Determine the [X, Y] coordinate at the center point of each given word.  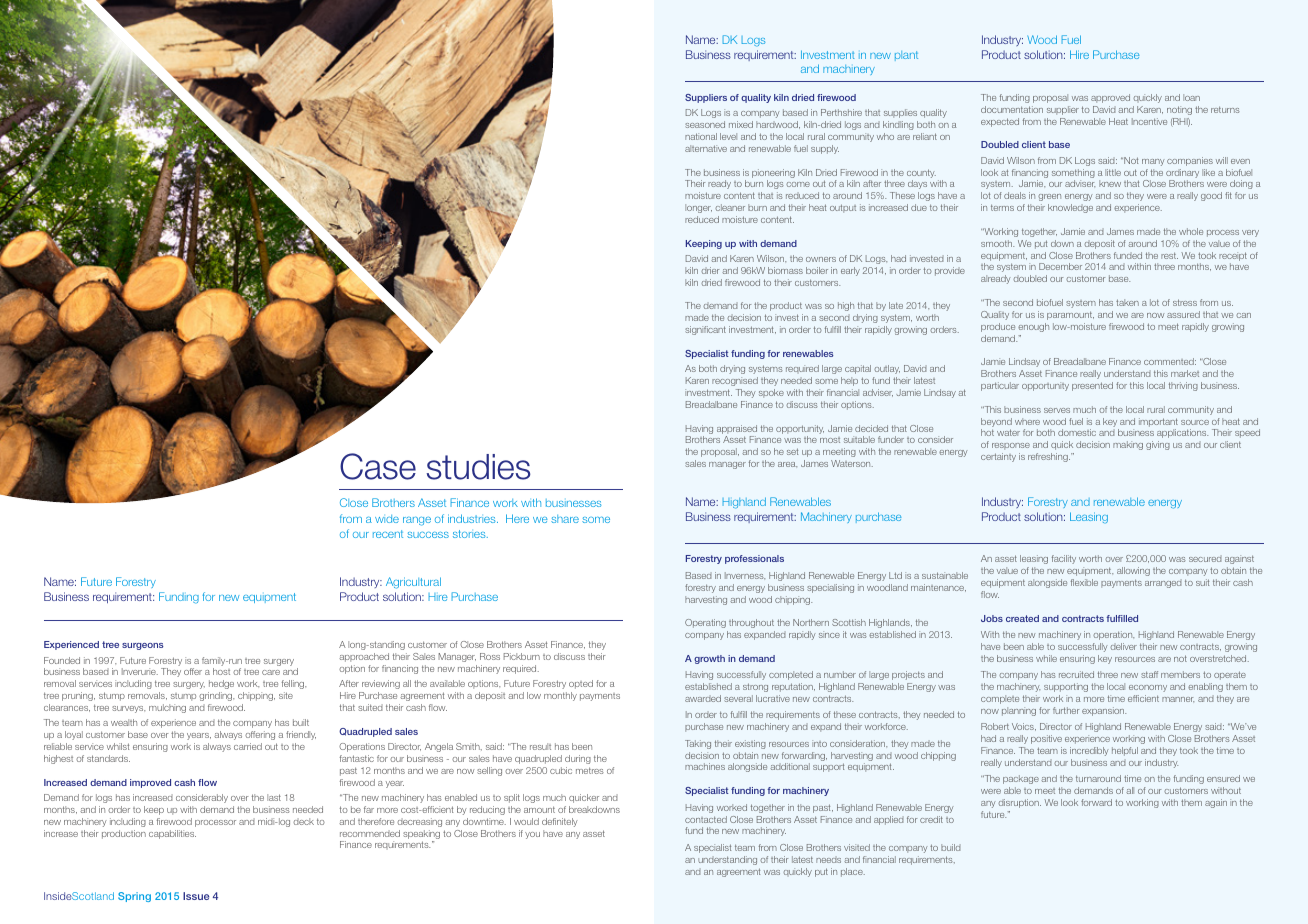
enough [1033, 327]
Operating [705, 623]
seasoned [705, 124]
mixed [741, 124]
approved [1110, 98]
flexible [1084, 582]
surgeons [143, 646]
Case [378, 466]
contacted [706, 819]
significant [705, 330]
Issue [196, 896]
